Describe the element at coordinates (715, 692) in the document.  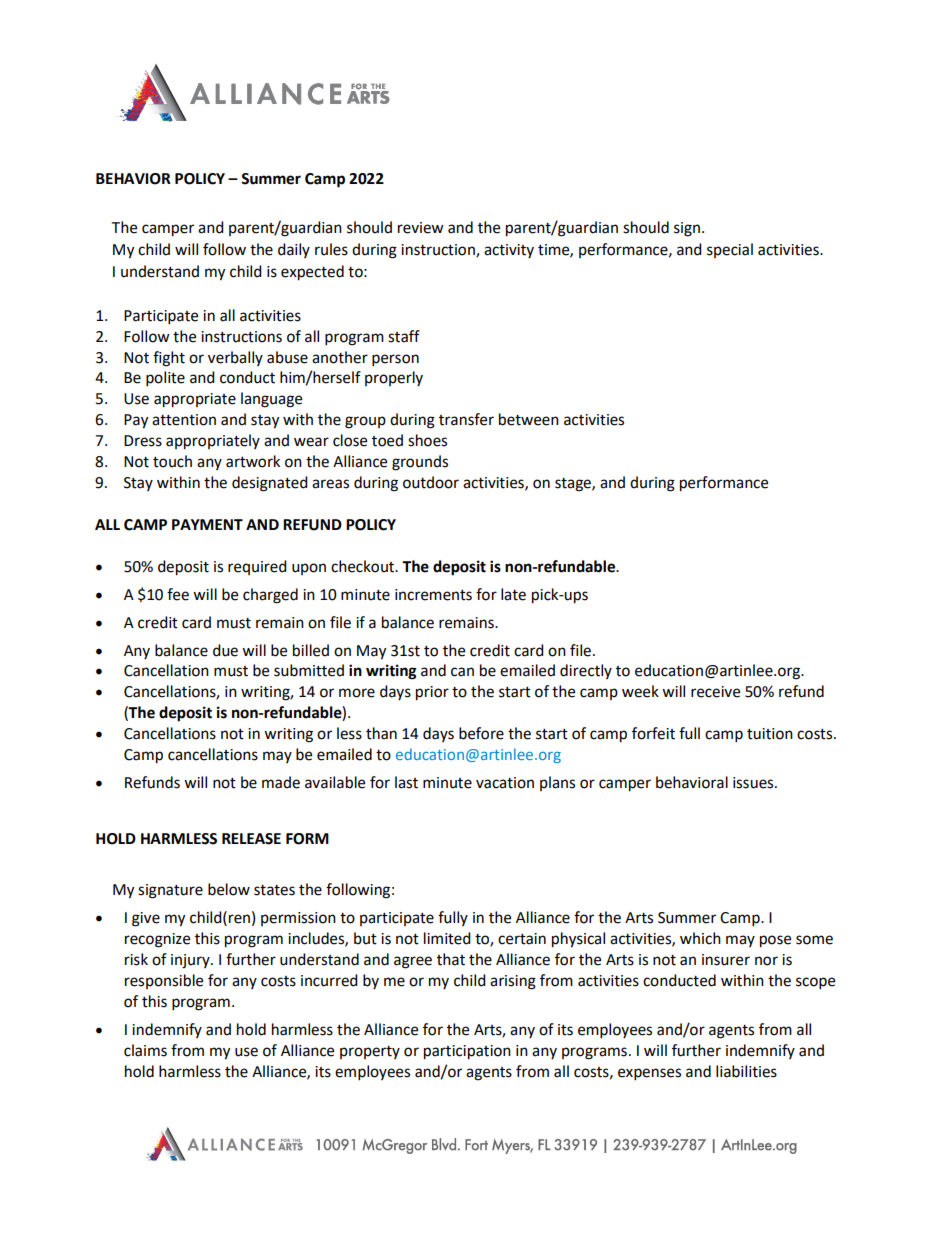
I see `receive` at that location.
